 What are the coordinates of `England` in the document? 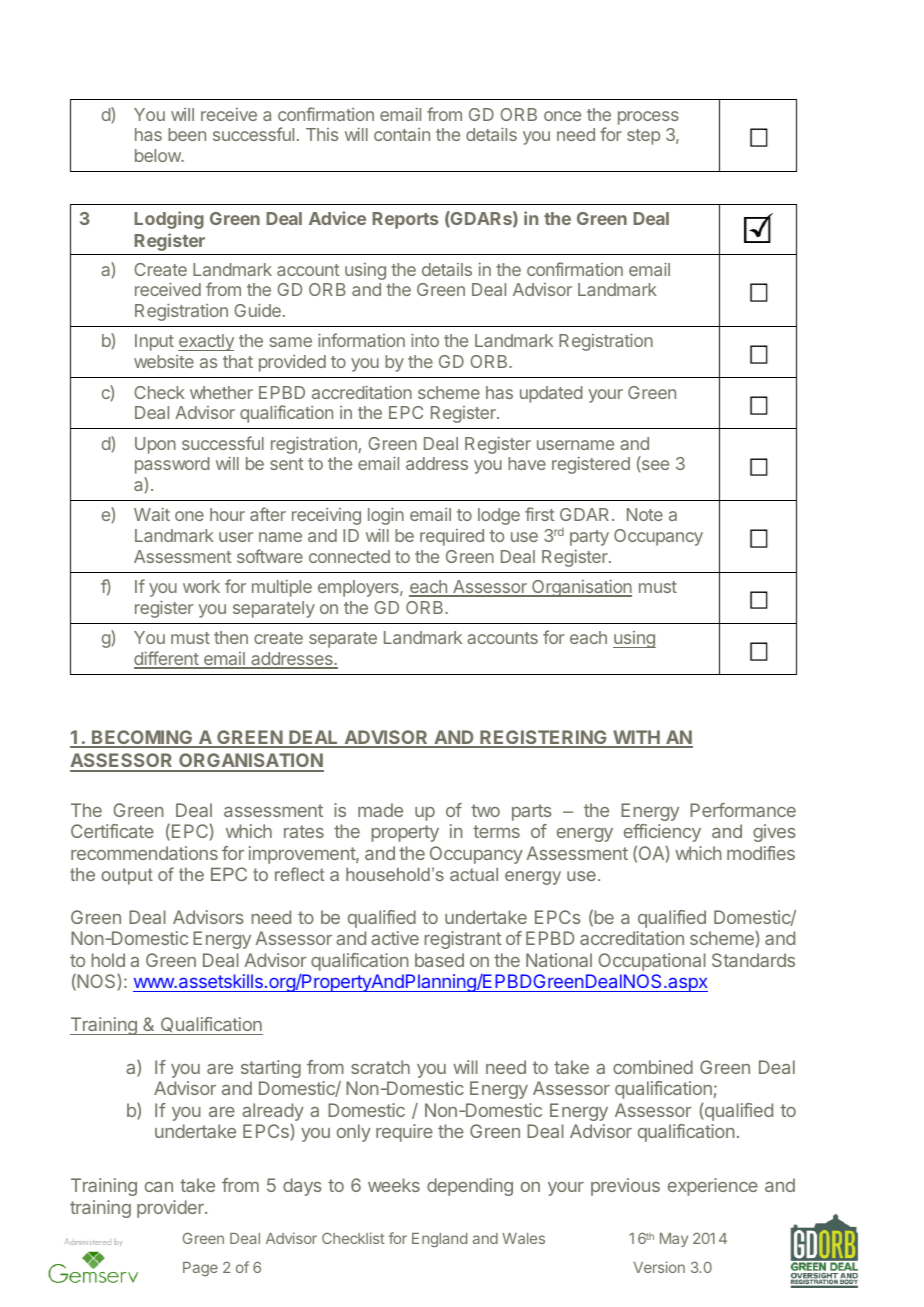 It's located at (439, 1240).
